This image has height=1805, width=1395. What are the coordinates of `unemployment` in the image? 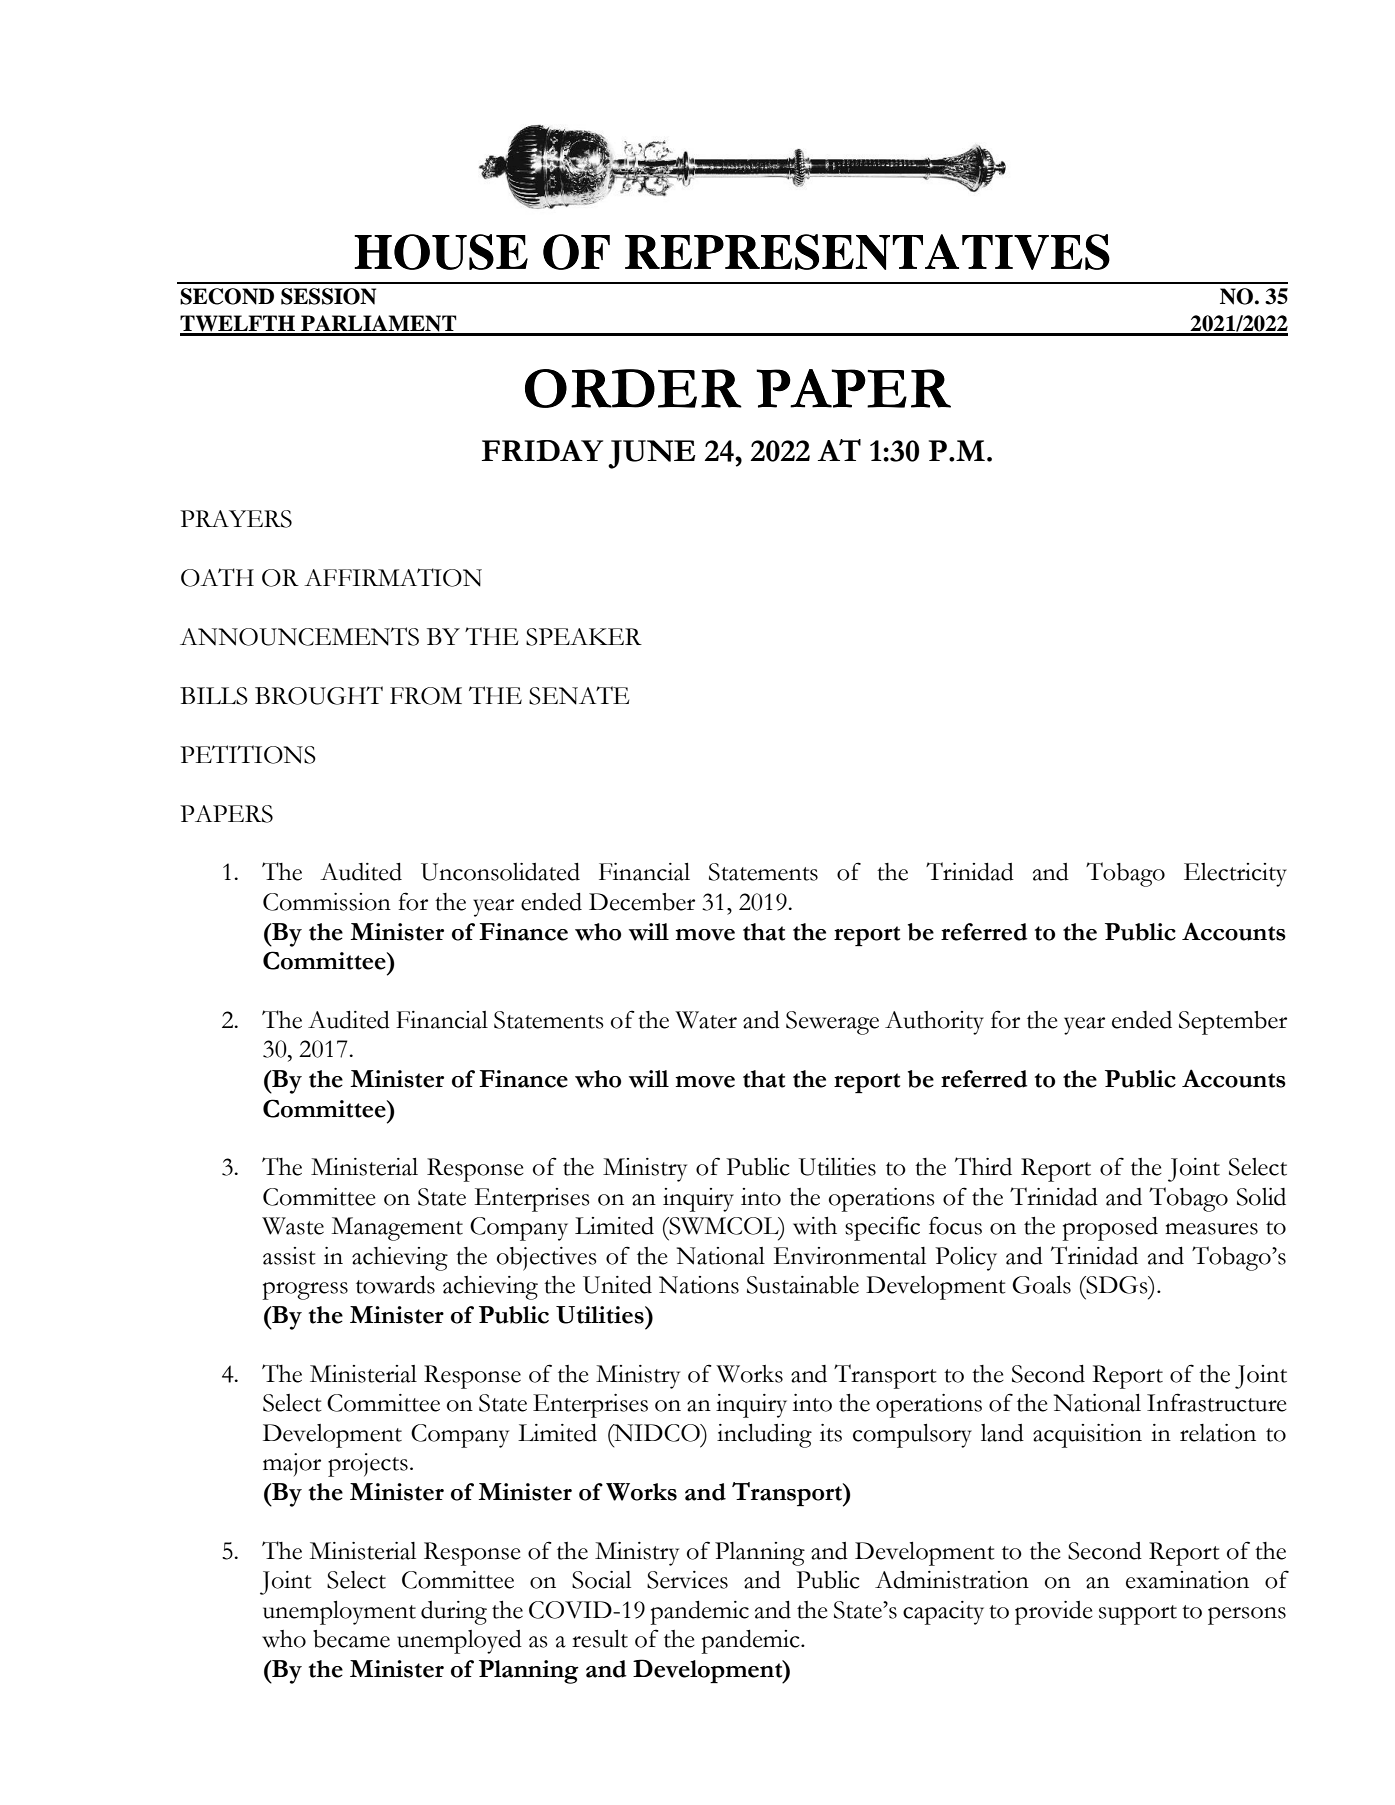 It's located at (339, 1613).
